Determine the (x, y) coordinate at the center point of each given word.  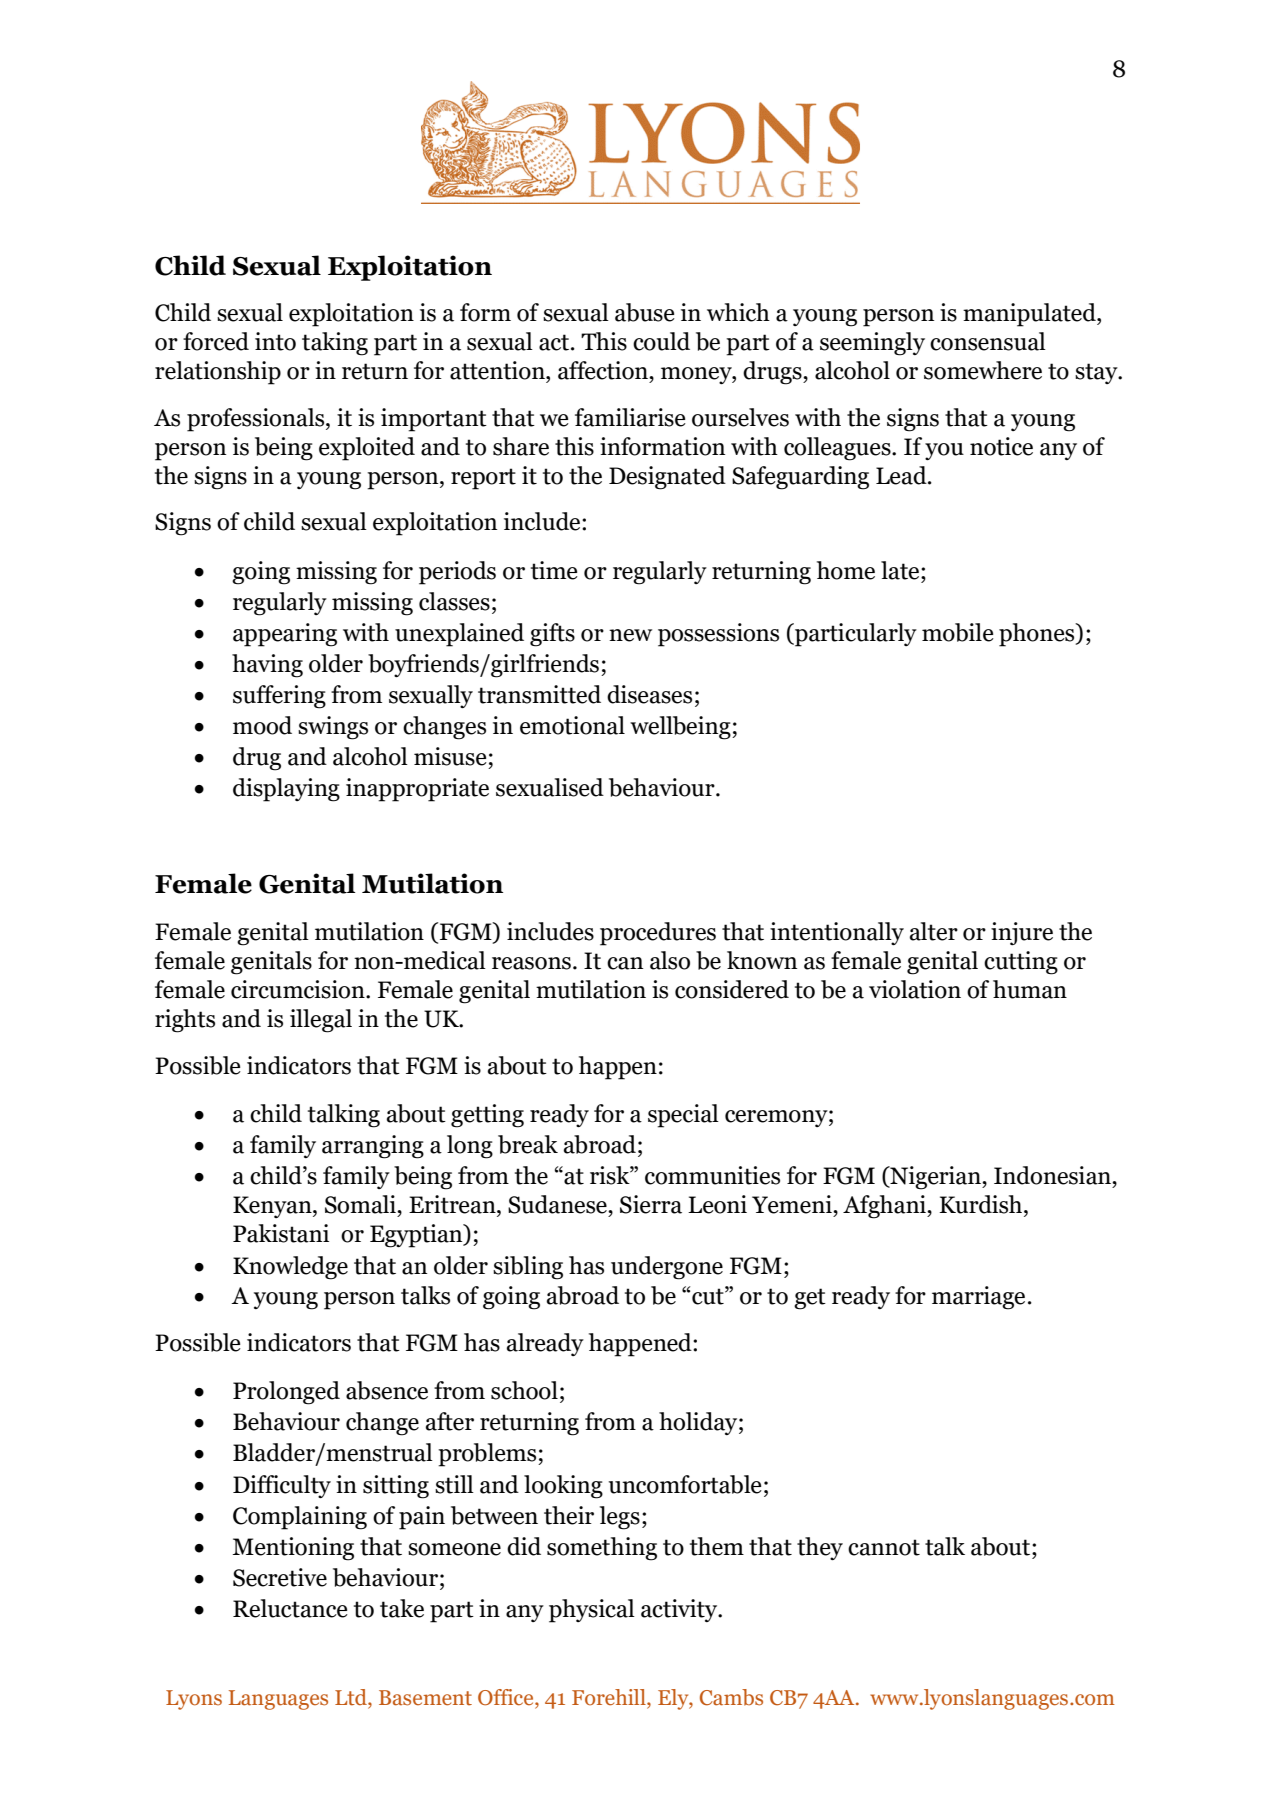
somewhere (983, 370)
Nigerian (935, 1178)
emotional (572, 725)
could (661, 341)
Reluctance (290, 1608)
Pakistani (281, 1233)
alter (934, 931)
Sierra (651, 1204)
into (275, 341)
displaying (286, 790)
